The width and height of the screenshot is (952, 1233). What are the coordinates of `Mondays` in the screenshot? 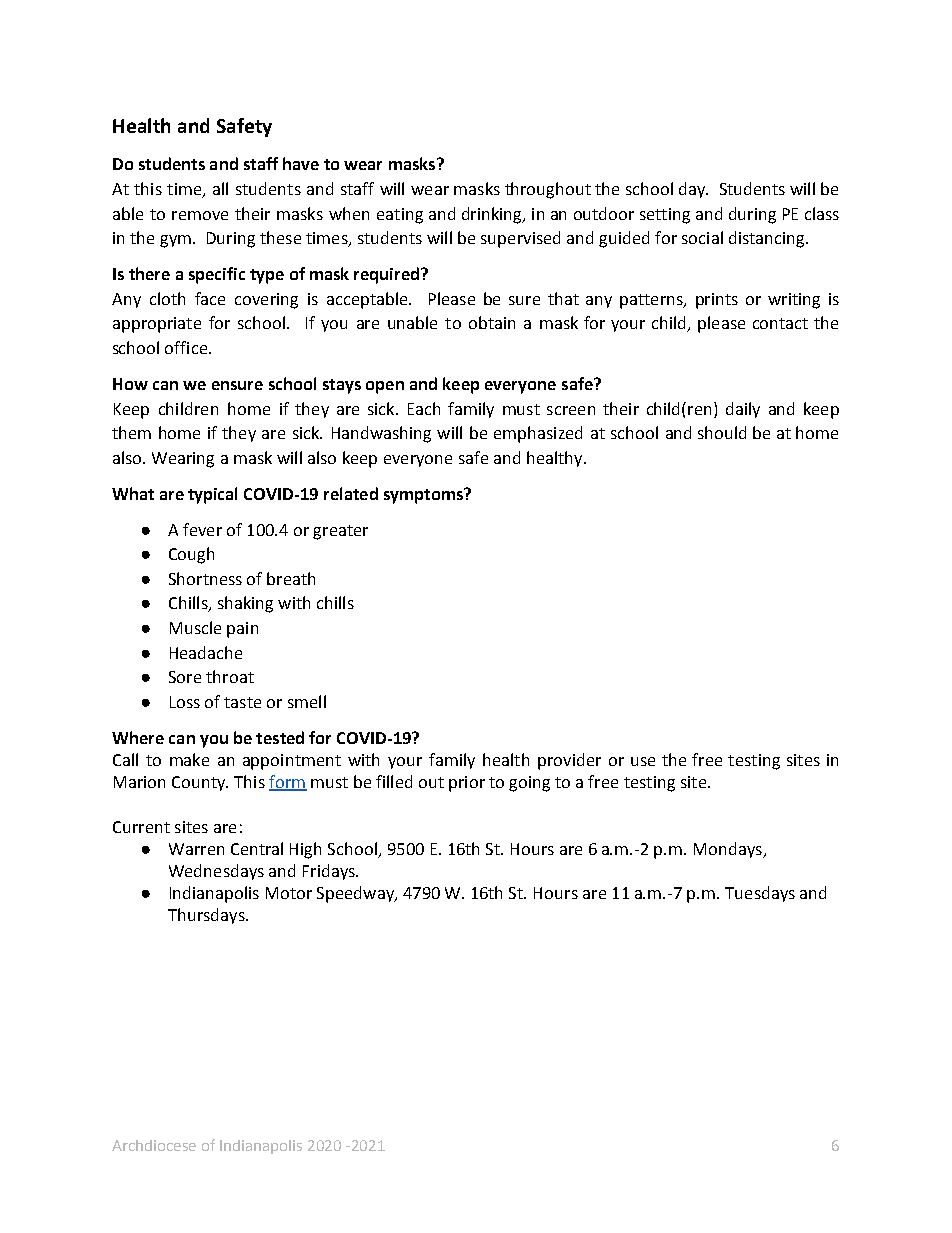 It's located at (729, 850).
